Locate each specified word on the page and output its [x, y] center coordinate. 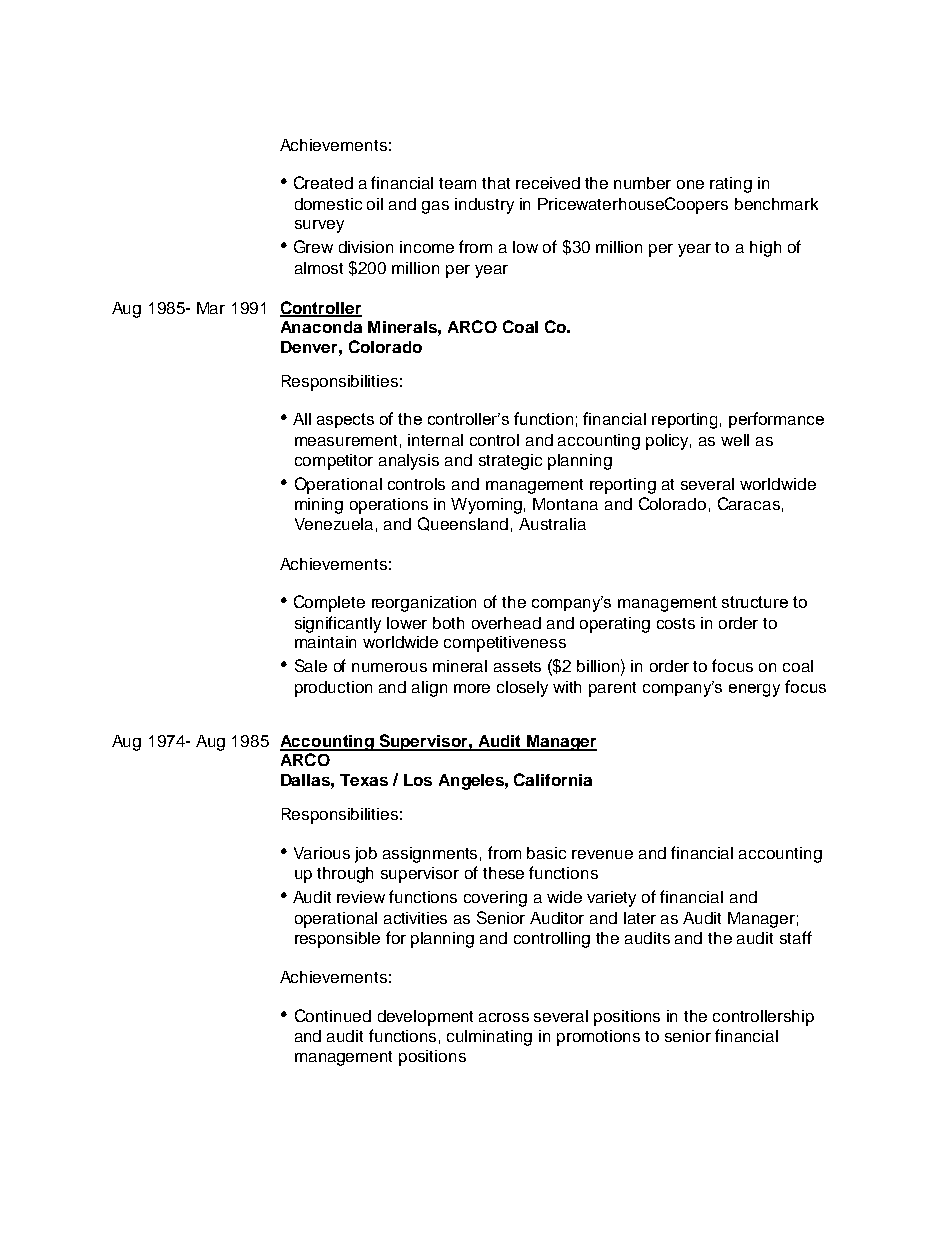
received [548, 183]
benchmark [776, 204]
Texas [364, 780]
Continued [333, 1015]
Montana [565, 504]
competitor [334, 462]
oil [375, 204]
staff [796, 937]
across [504, 1017]
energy [754, 690]
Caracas [749, 503]
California [553, 779]
